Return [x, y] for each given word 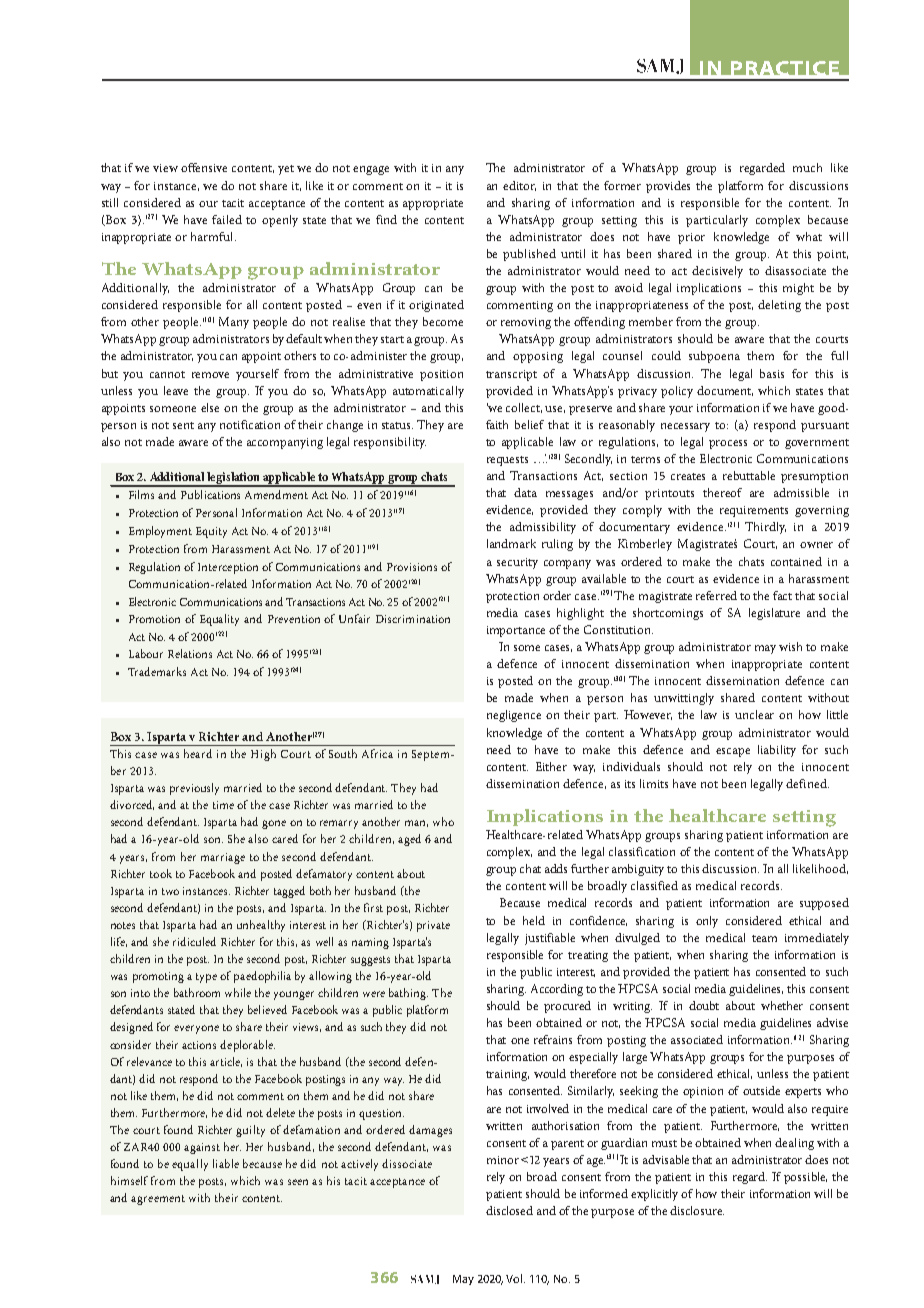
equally [190, 1165]
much [807, 167]
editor [519, 186]
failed [227, 219]
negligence [514, 716]
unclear [754, 714]
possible [805, 1178]
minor [503, 1160]
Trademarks [157, 671]
